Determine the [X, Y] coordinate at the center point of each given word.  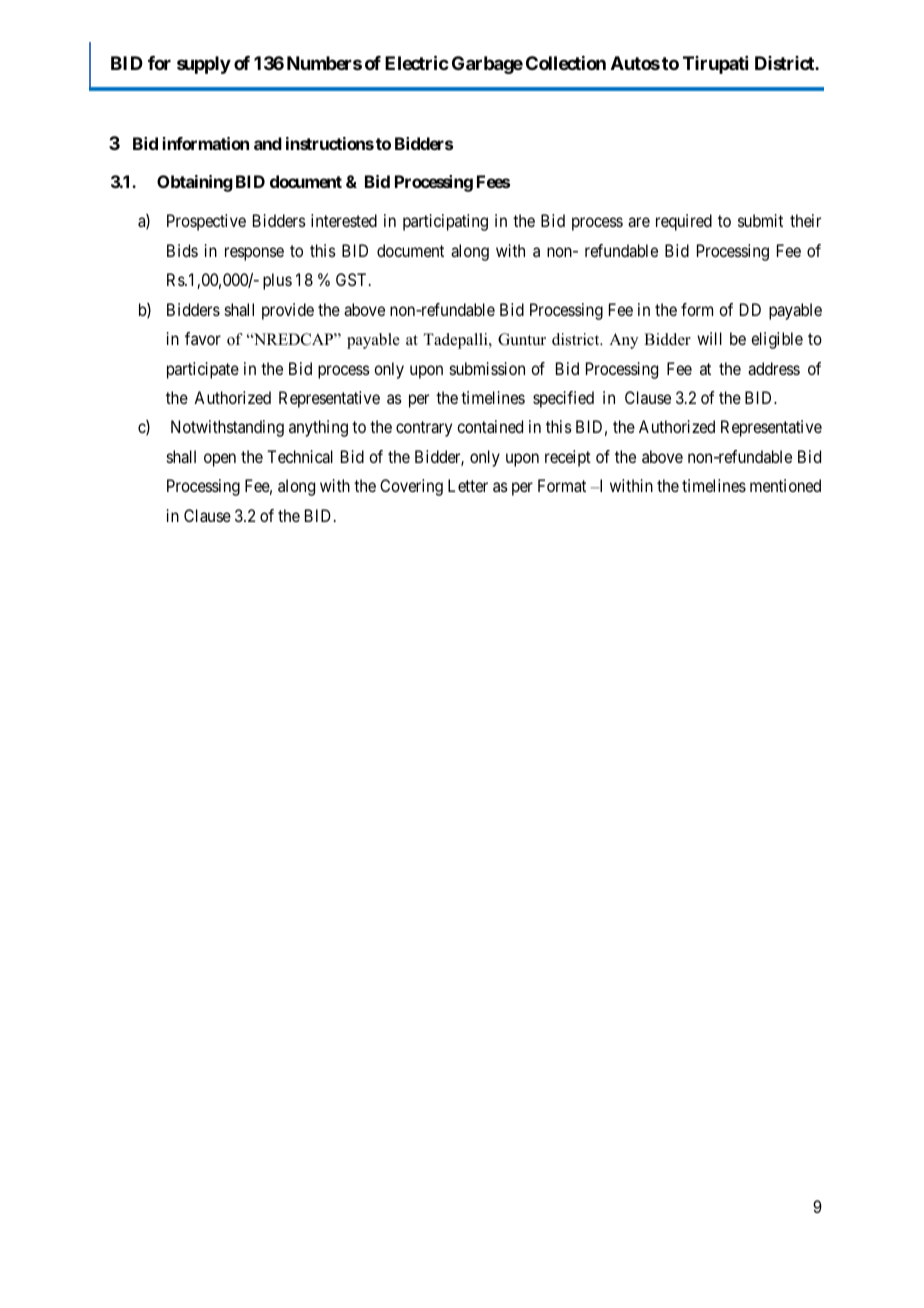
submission [487, 368]
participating [445, 222]
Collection [566, 63]
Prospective [206, 222]
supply [204, 65]
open [220, 460]
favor [203, 338]
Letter [468, 485]
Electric [417, 62]
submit [760, 220]
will [709, 338]
